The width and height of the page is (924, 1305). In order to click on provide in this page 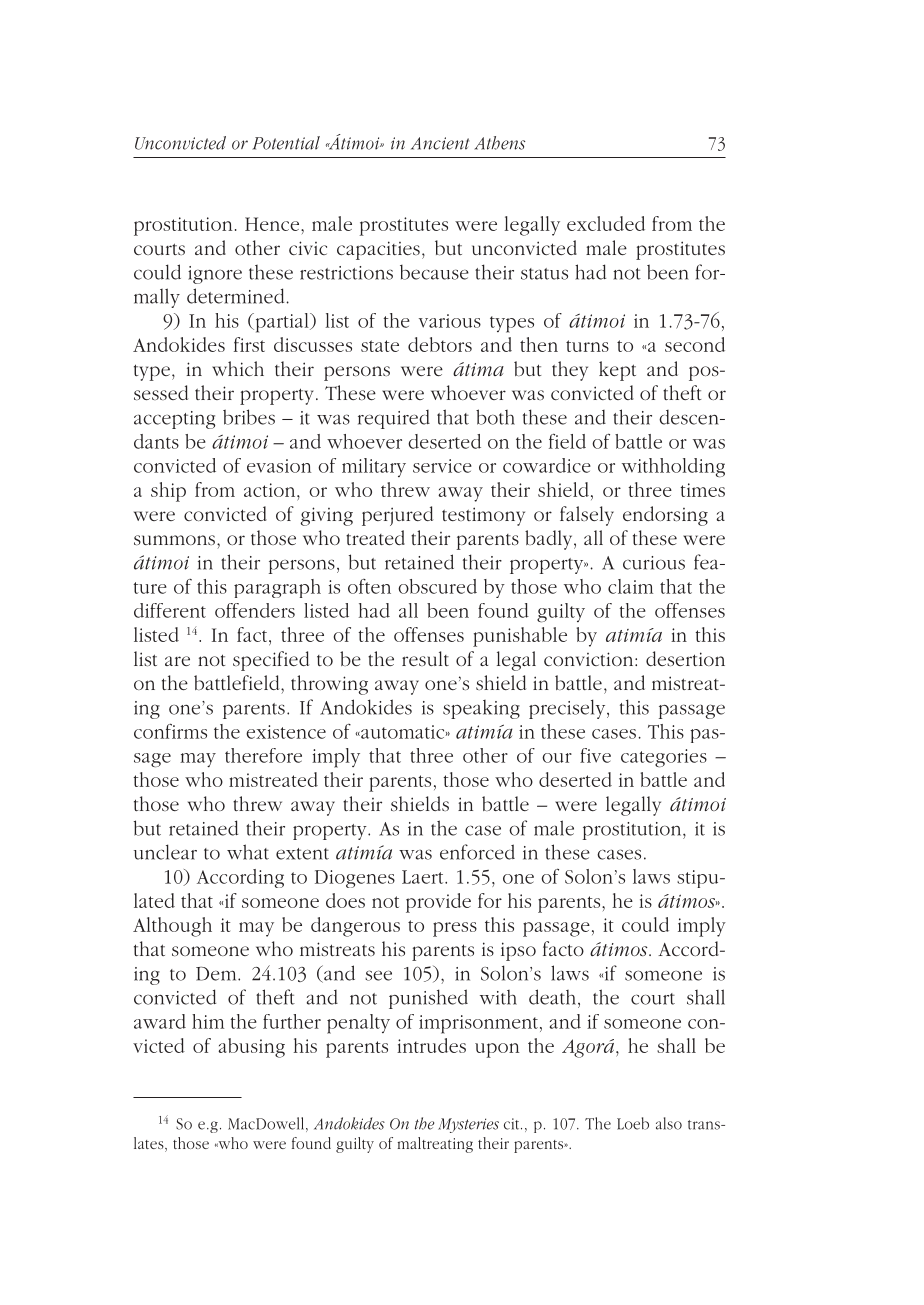, I will do `click(438, 903)`.
